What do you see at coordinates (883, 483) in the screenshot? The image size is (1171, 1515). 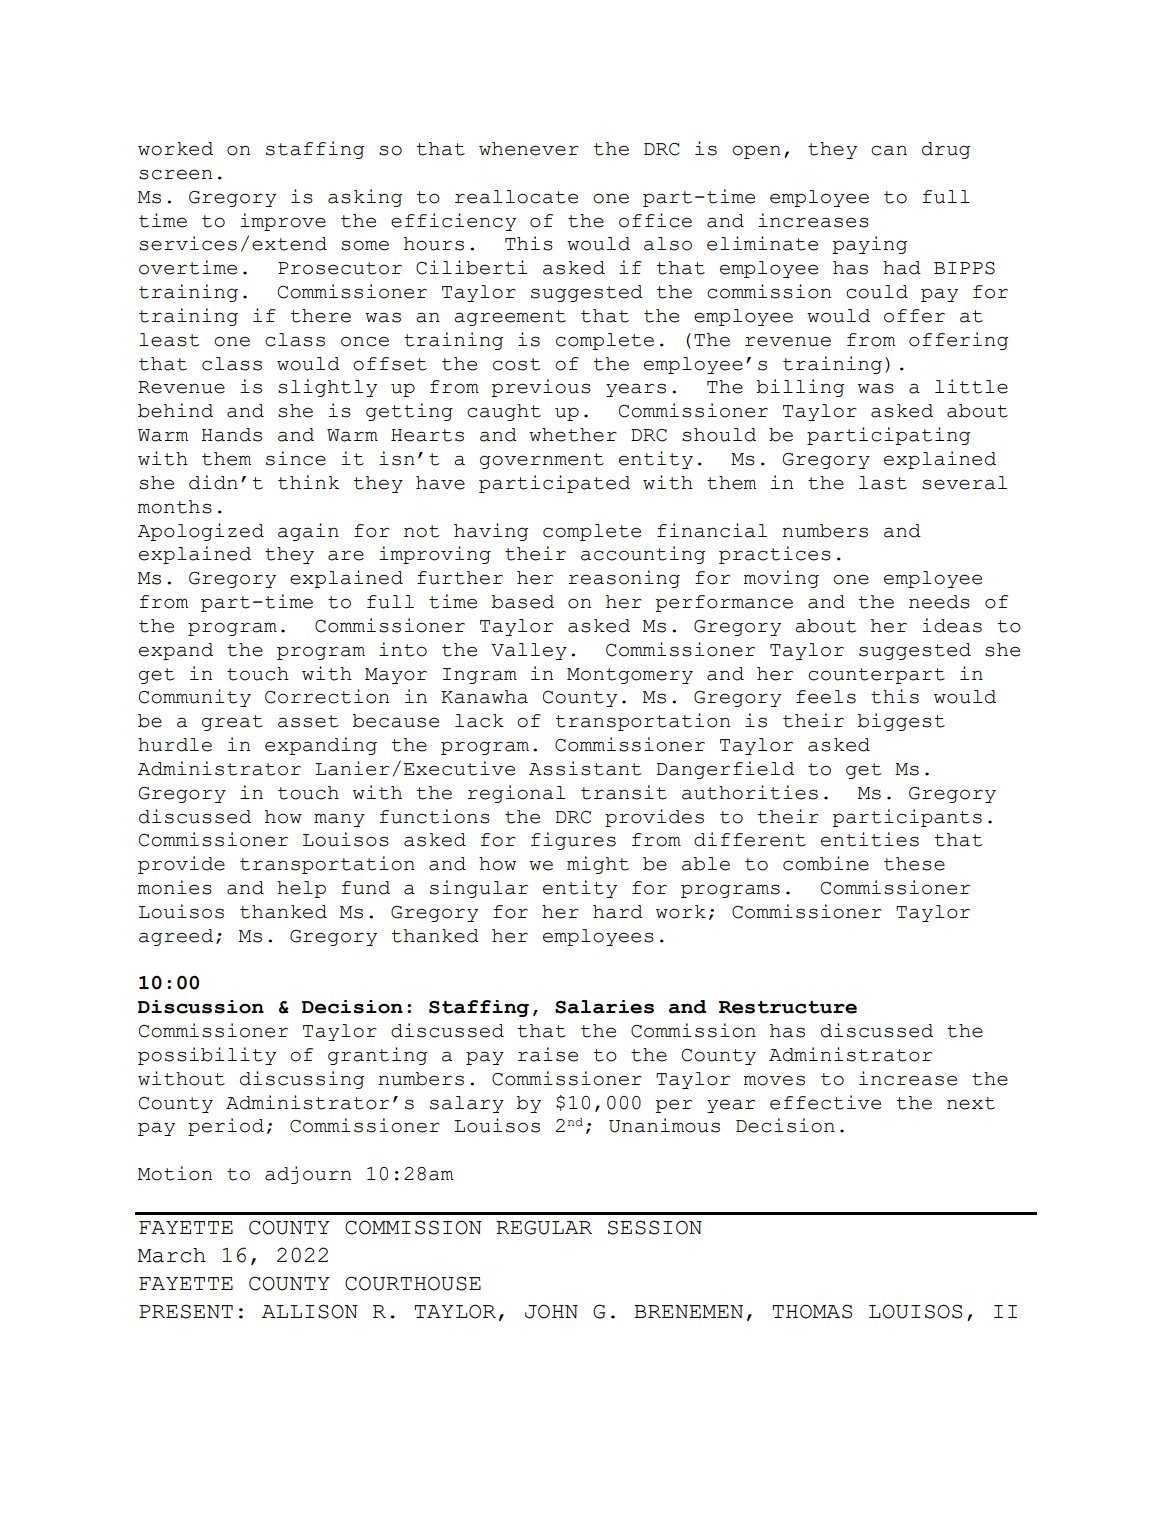 I see `last` at bounding box center [883, 483].
